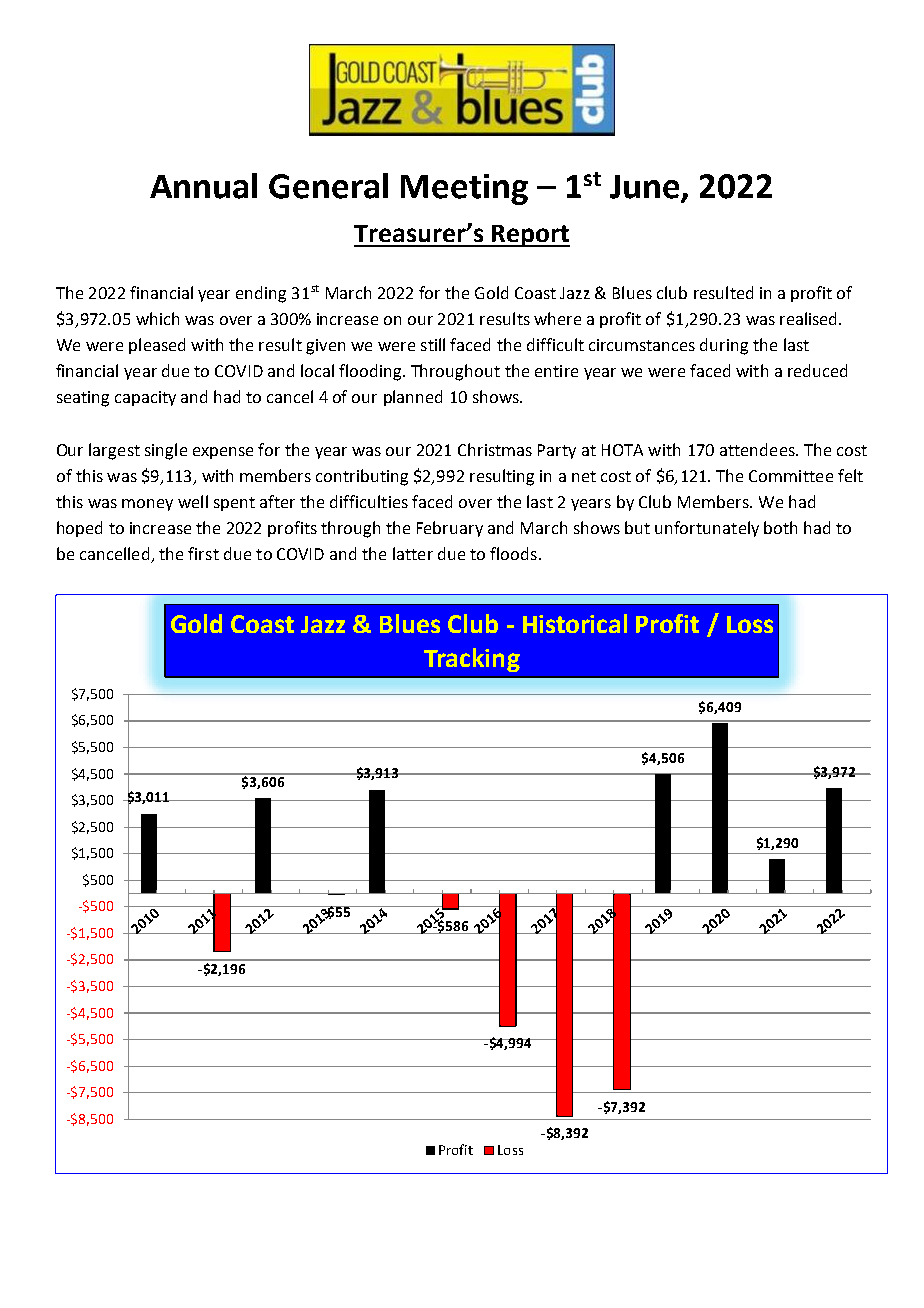 The height and width of the screenshot is (1308, 924). What do you see at coordinates (575, 623) in the screenshot?
I see `Historical` at bounding box center [575, 623].
